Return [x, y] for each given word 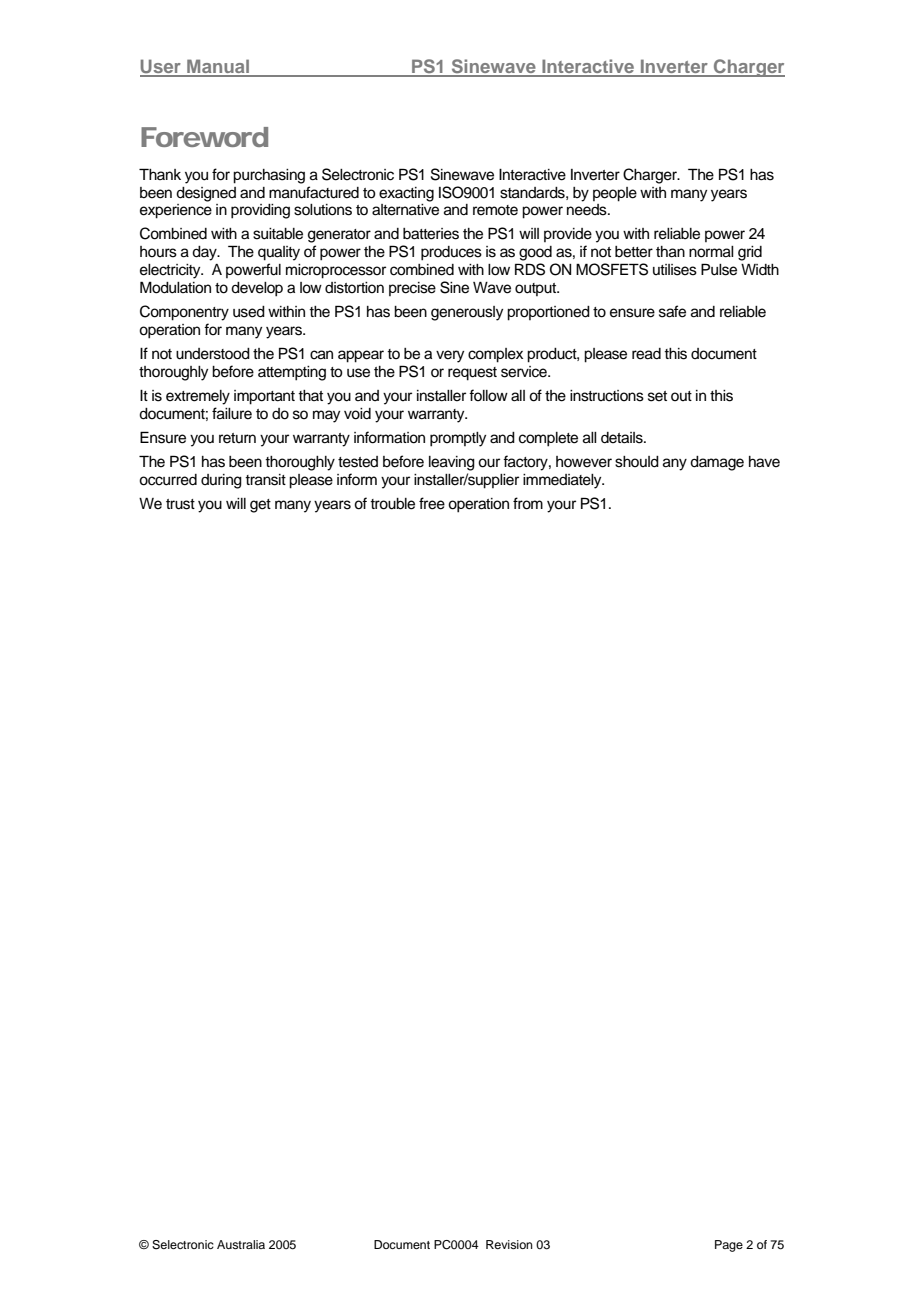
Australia [241, 1244]
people [615, 194]
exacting [406, 194]
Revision [509, 1244]
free [432, 503]
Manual [218, 67]
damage [717, 463]
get [260, 506]
